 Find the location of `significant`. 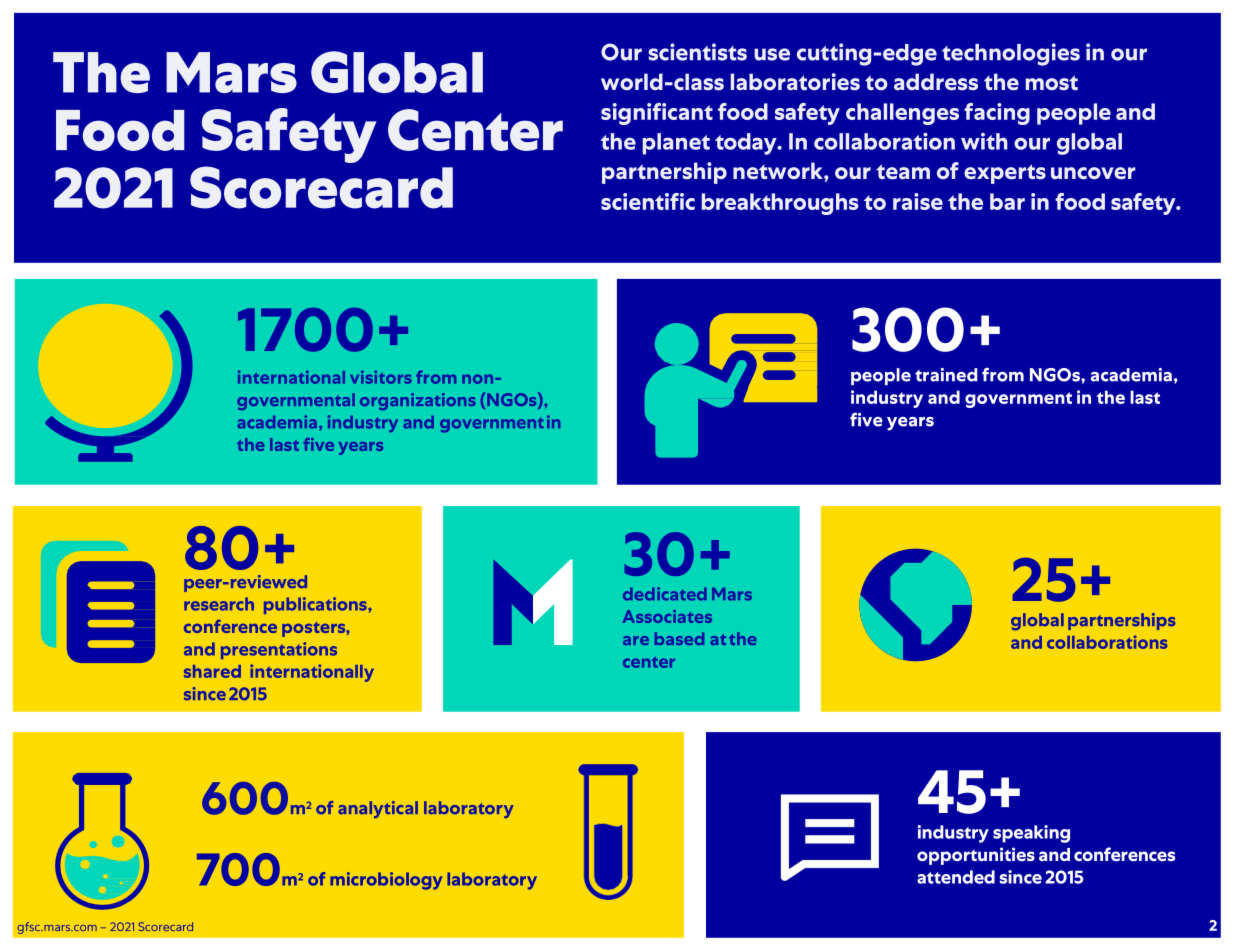

significant is located at coordinates (657, 114).
